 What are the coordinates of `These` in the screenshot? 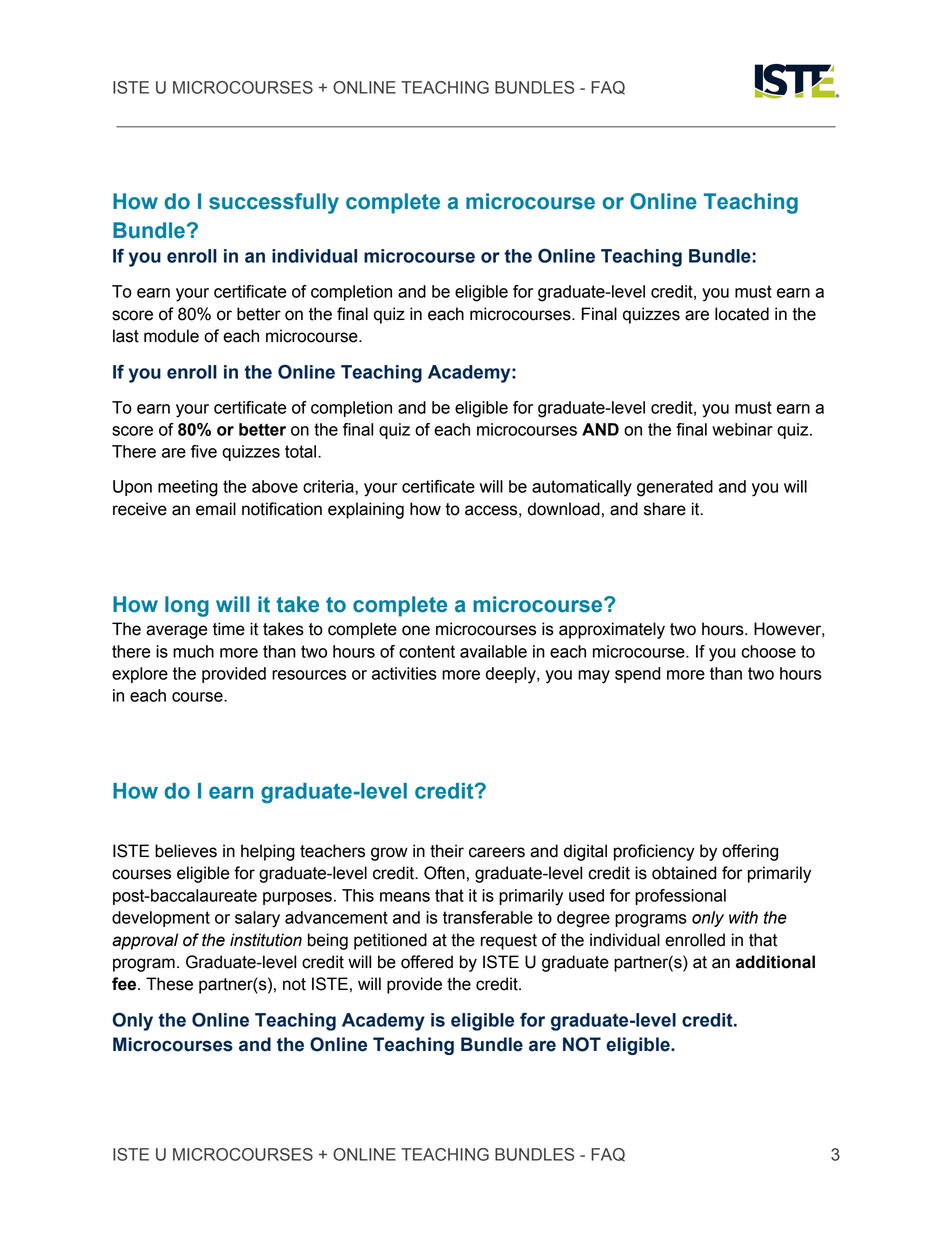 It's located at (169, 984).
